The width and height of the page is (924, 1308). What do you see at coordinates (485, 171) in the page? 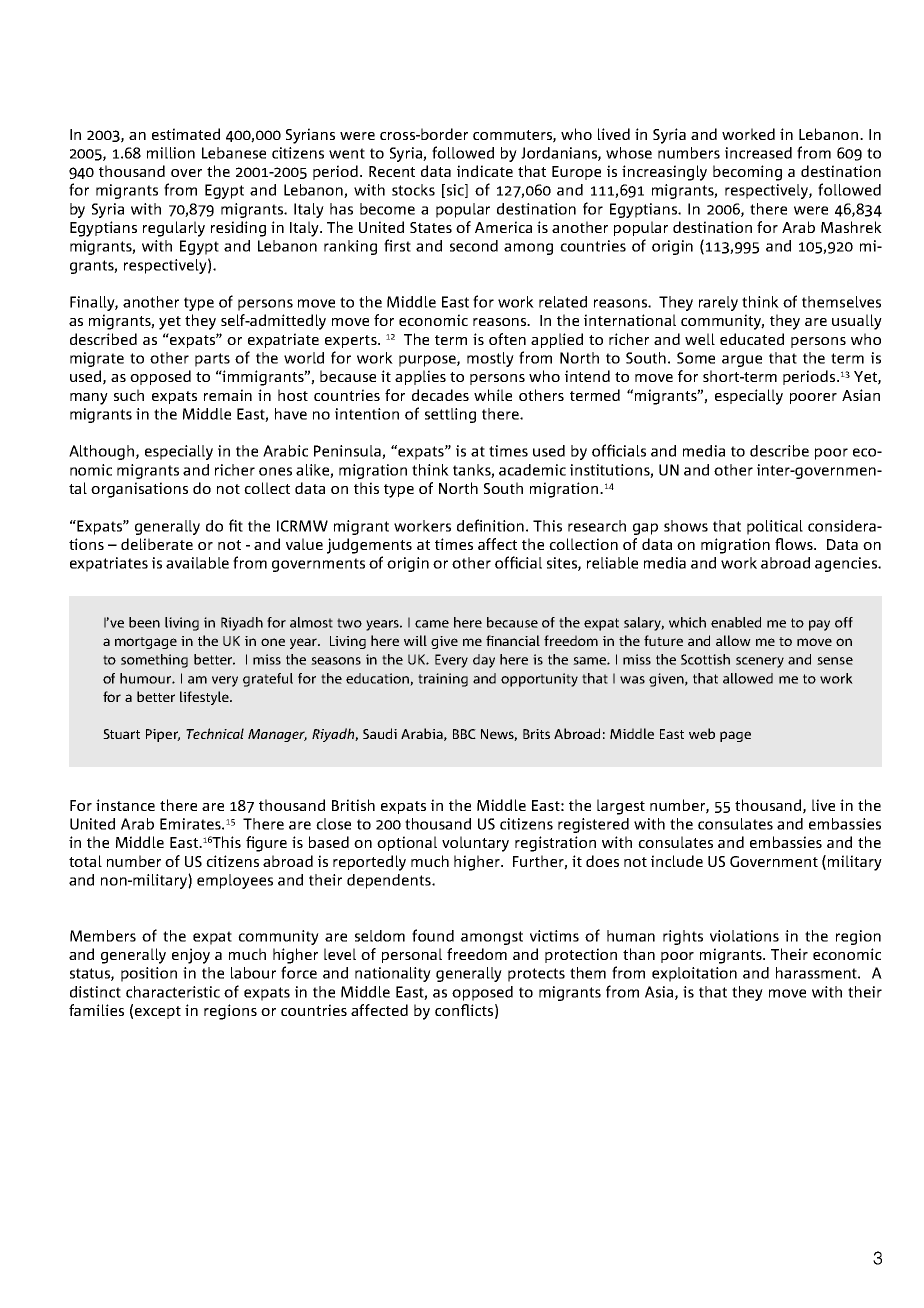
I see `indicate` at bounding box center [485, 171].
